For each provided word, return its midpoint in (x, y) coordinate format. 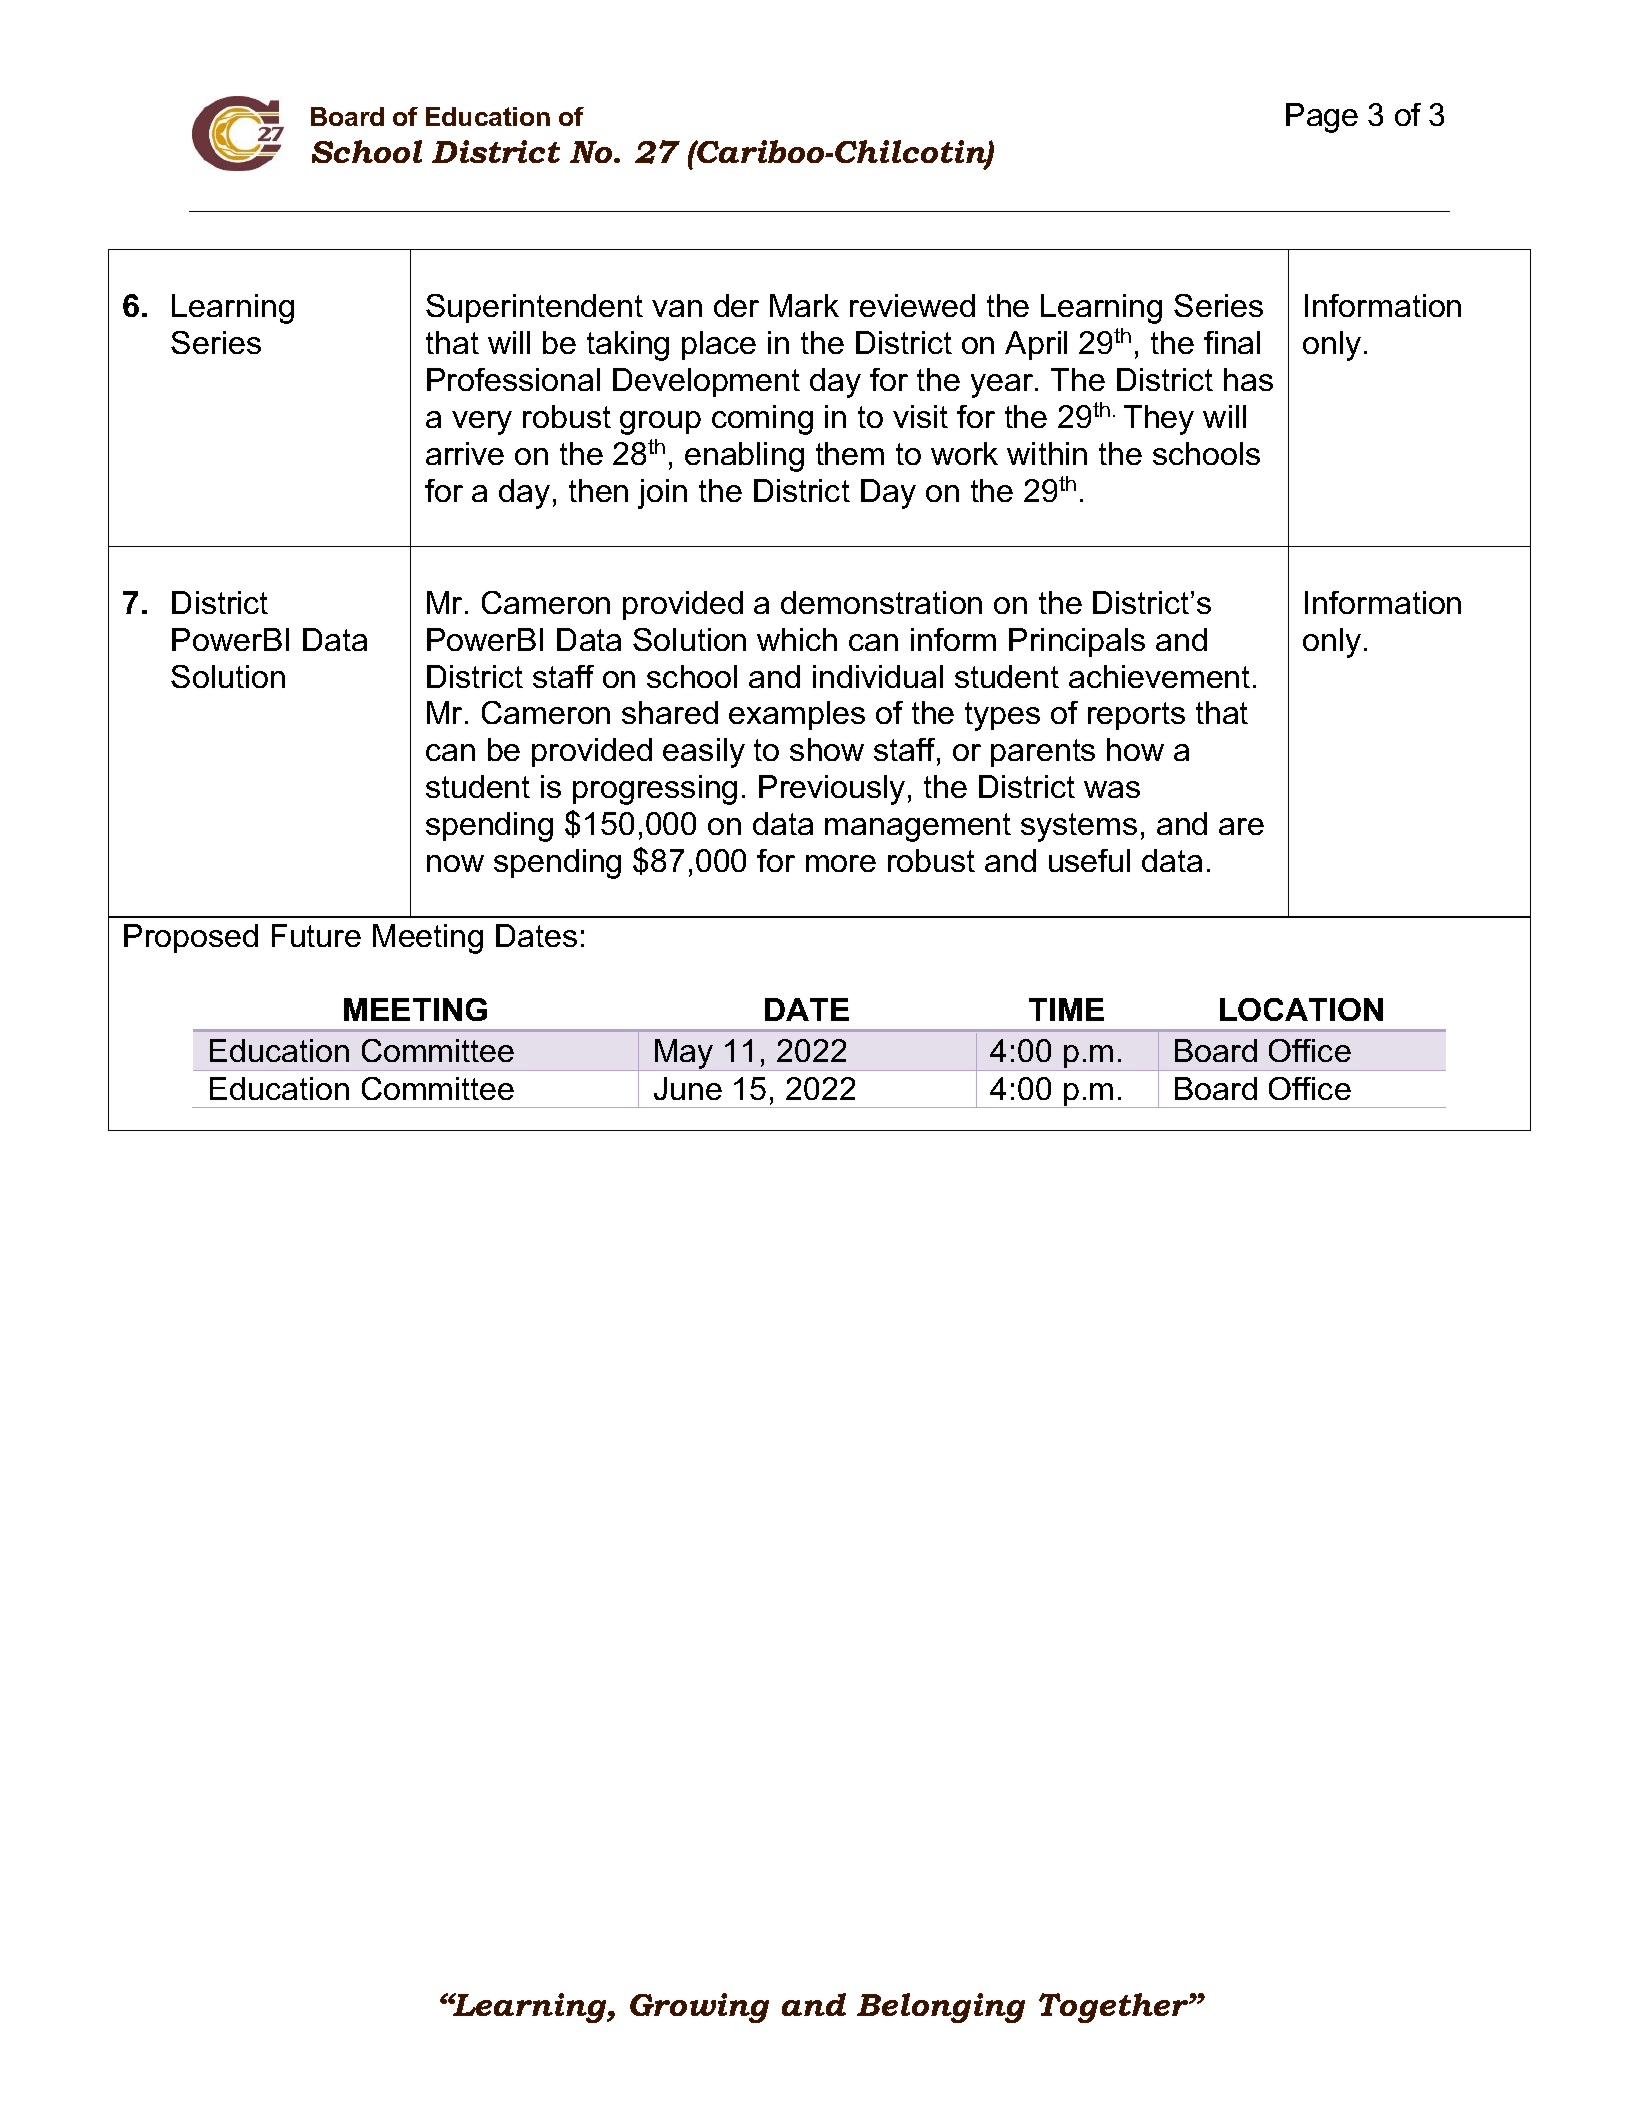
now (455, 863)
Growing (699, 2008)
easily (704, 753)
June (688, 1088)
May (684, 1055)
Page (1322, 118)
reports (1136, 716)
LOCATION (1301, 1009)
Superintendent (534, 308)
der (736, 305)
